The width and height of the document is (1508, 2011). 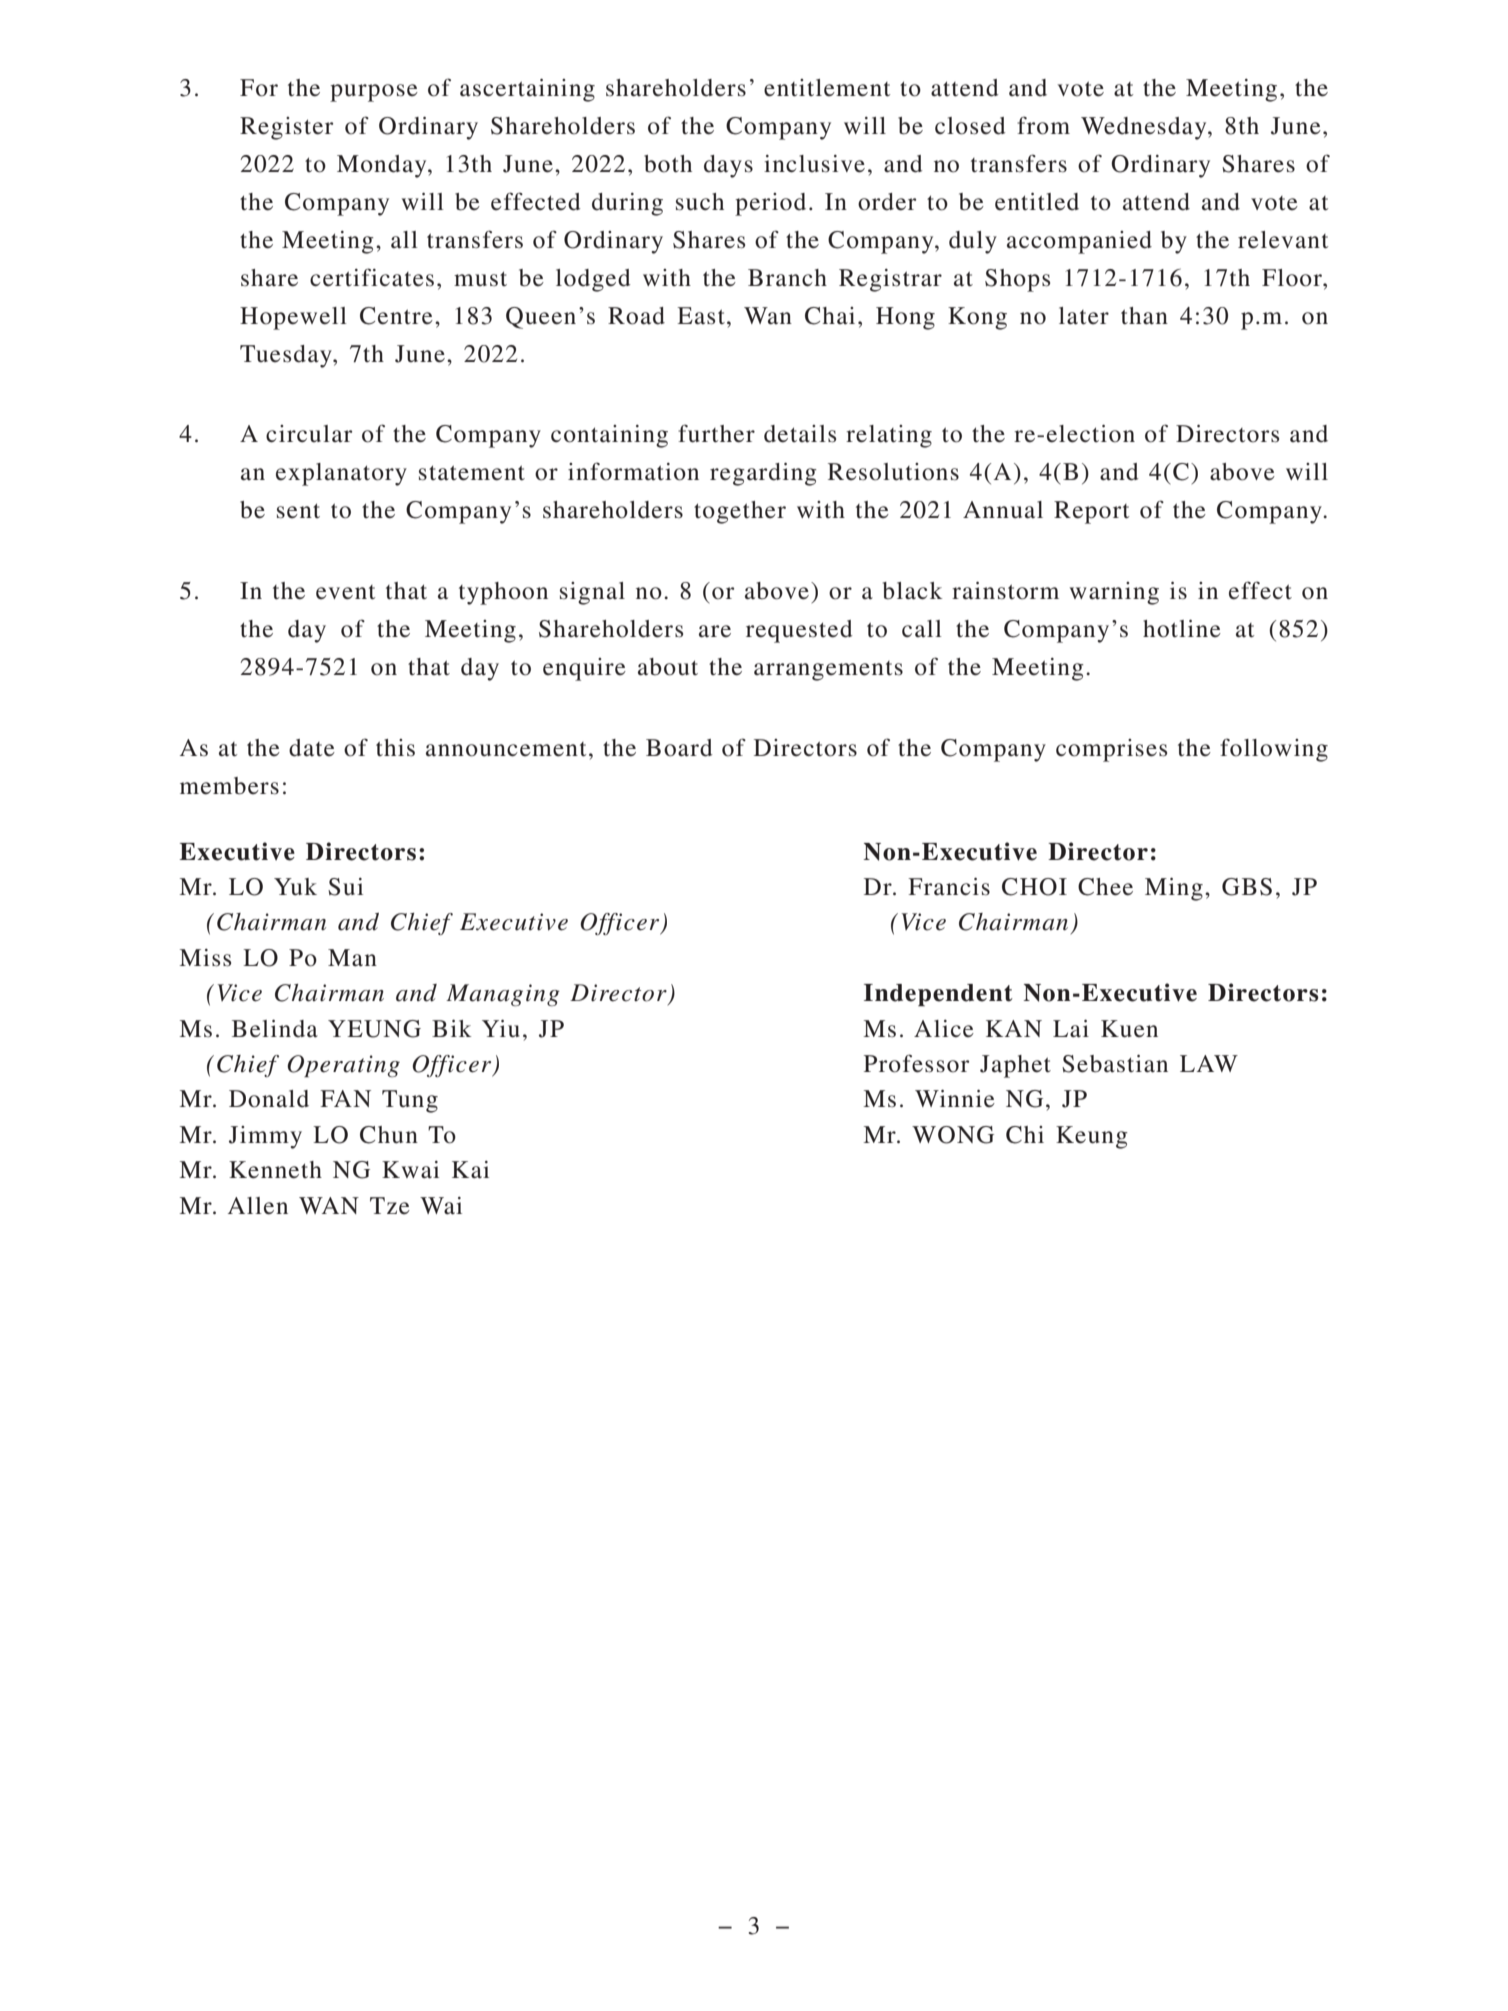 I want to click on Register, so click(x=286, y=128).
